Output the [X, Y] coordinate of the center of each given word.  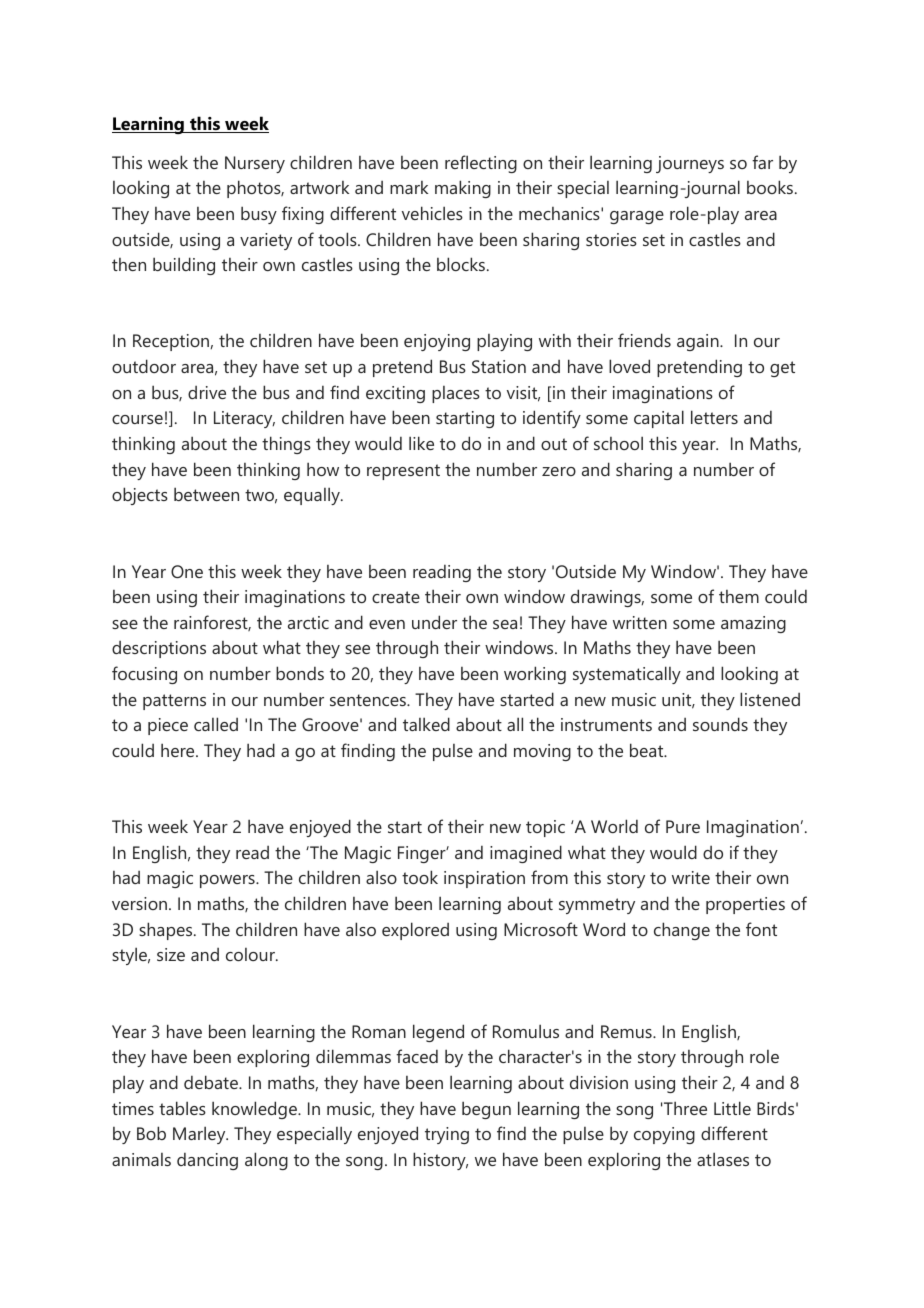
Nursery [255, 164]
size [171, 954]
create [396, 597]
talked [426, 724]
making [463, 189]
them [739, 596]
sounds [720, 724]
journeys [690, 164]
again [699, 342]
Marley [200, 1135]
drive [207, 392]
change [682, 931]
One [187, 571]
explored [415, 931]
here [179, 750]
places [456, 394]
